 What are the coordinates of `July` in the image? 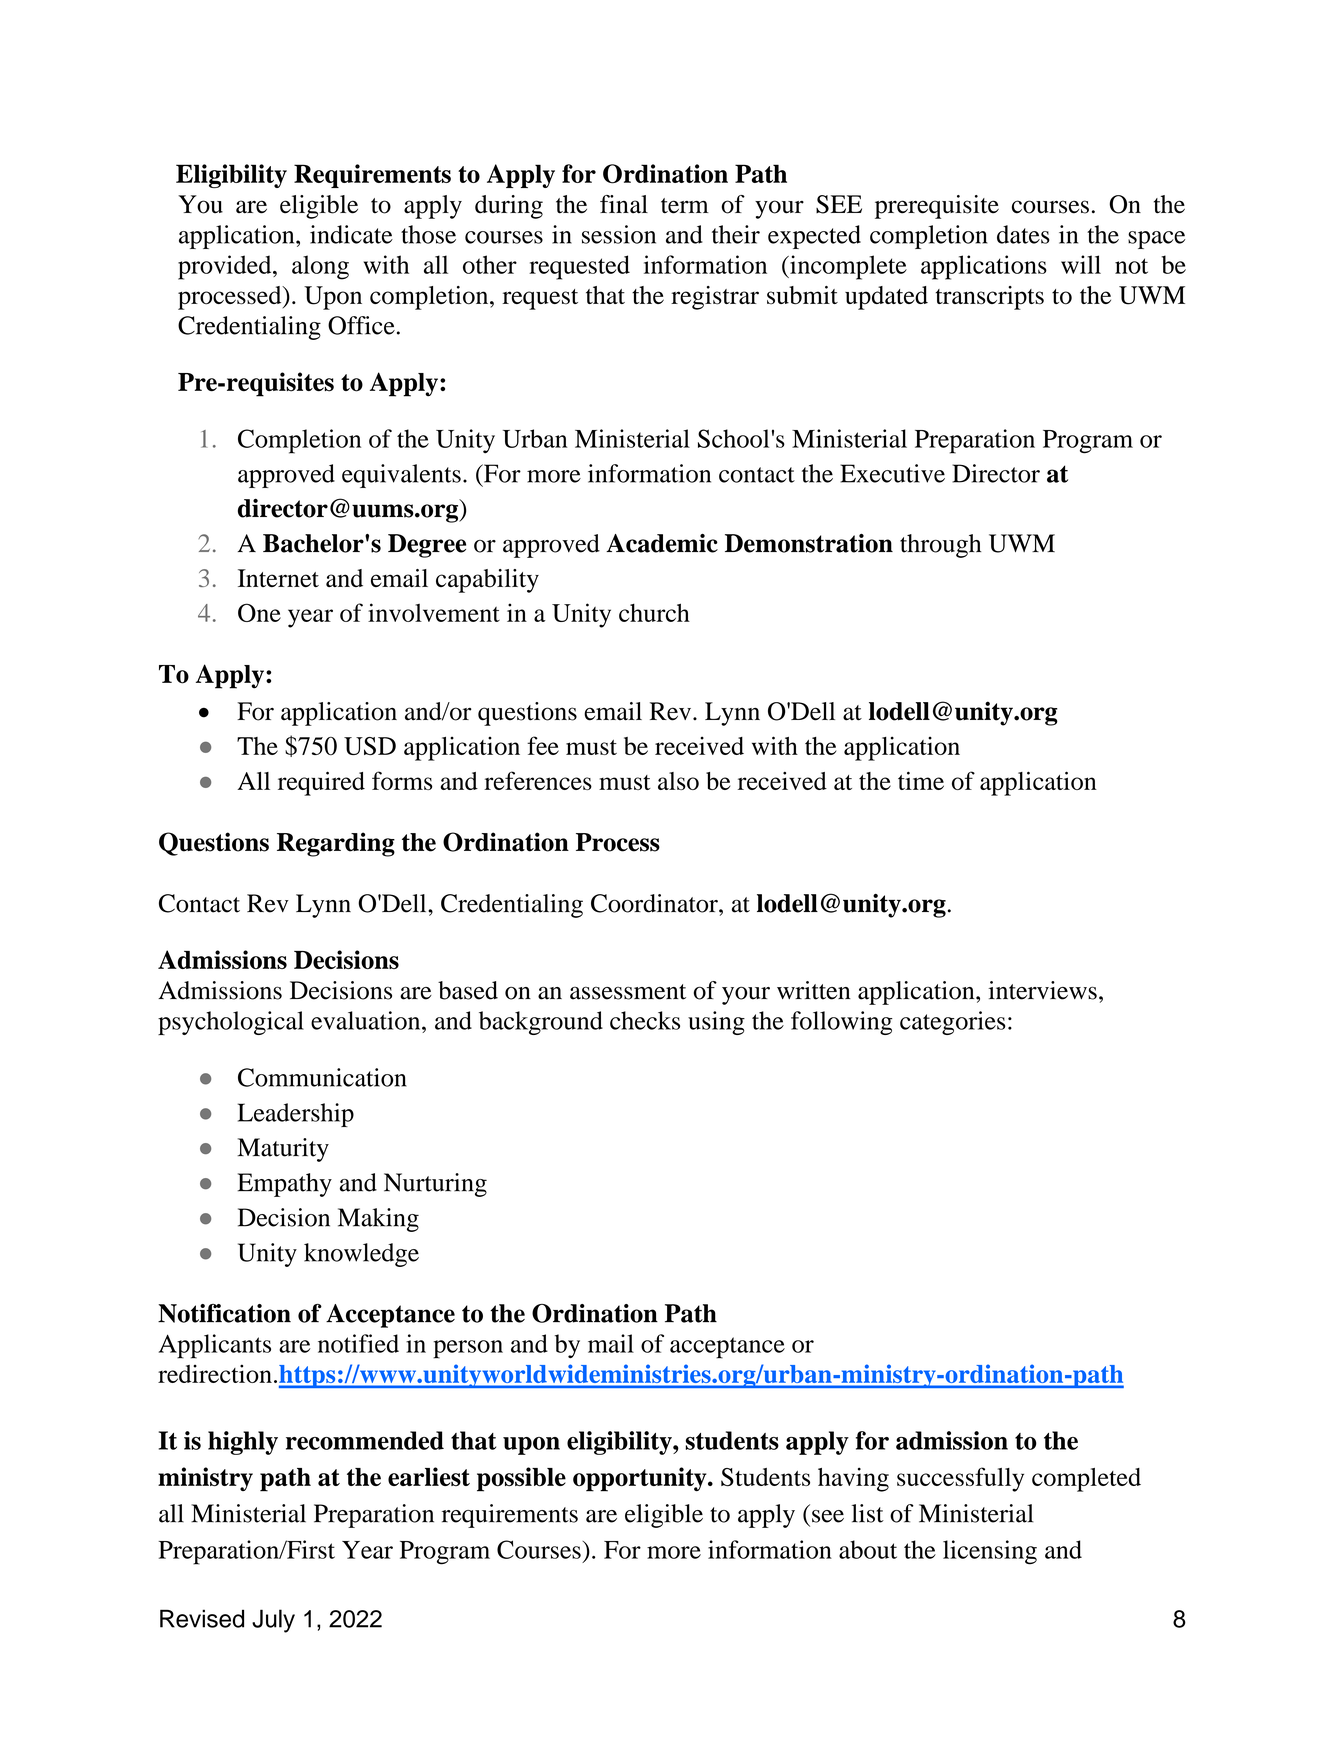 It's located at (273, 1621).
